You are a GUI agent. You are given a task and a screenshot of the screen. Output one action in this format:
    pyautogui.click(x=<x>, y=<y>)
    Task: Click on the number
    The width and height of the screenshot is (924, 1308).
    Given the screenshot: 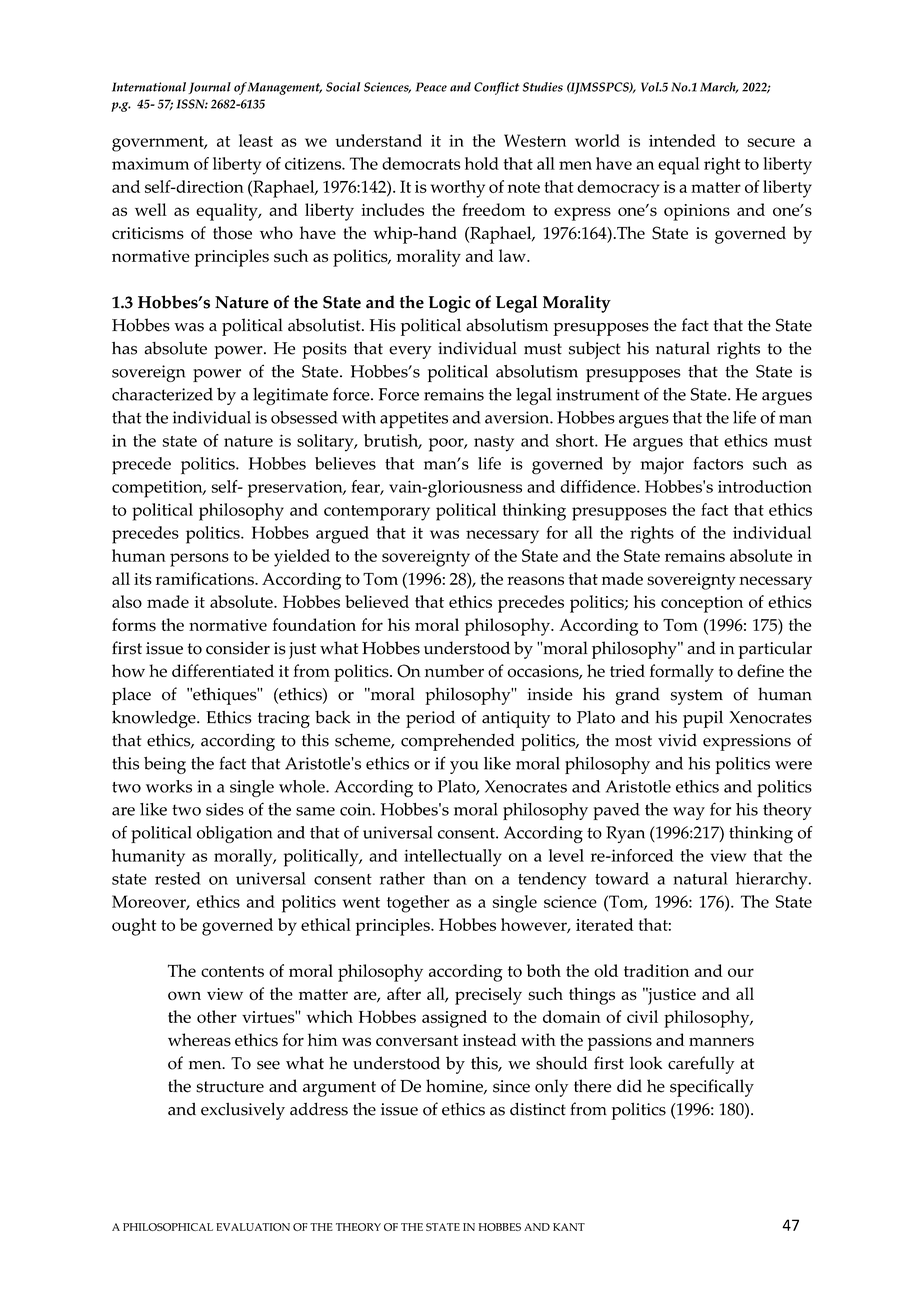 What is the action you would take?
    pyautogui.click(x=454, y=670)
